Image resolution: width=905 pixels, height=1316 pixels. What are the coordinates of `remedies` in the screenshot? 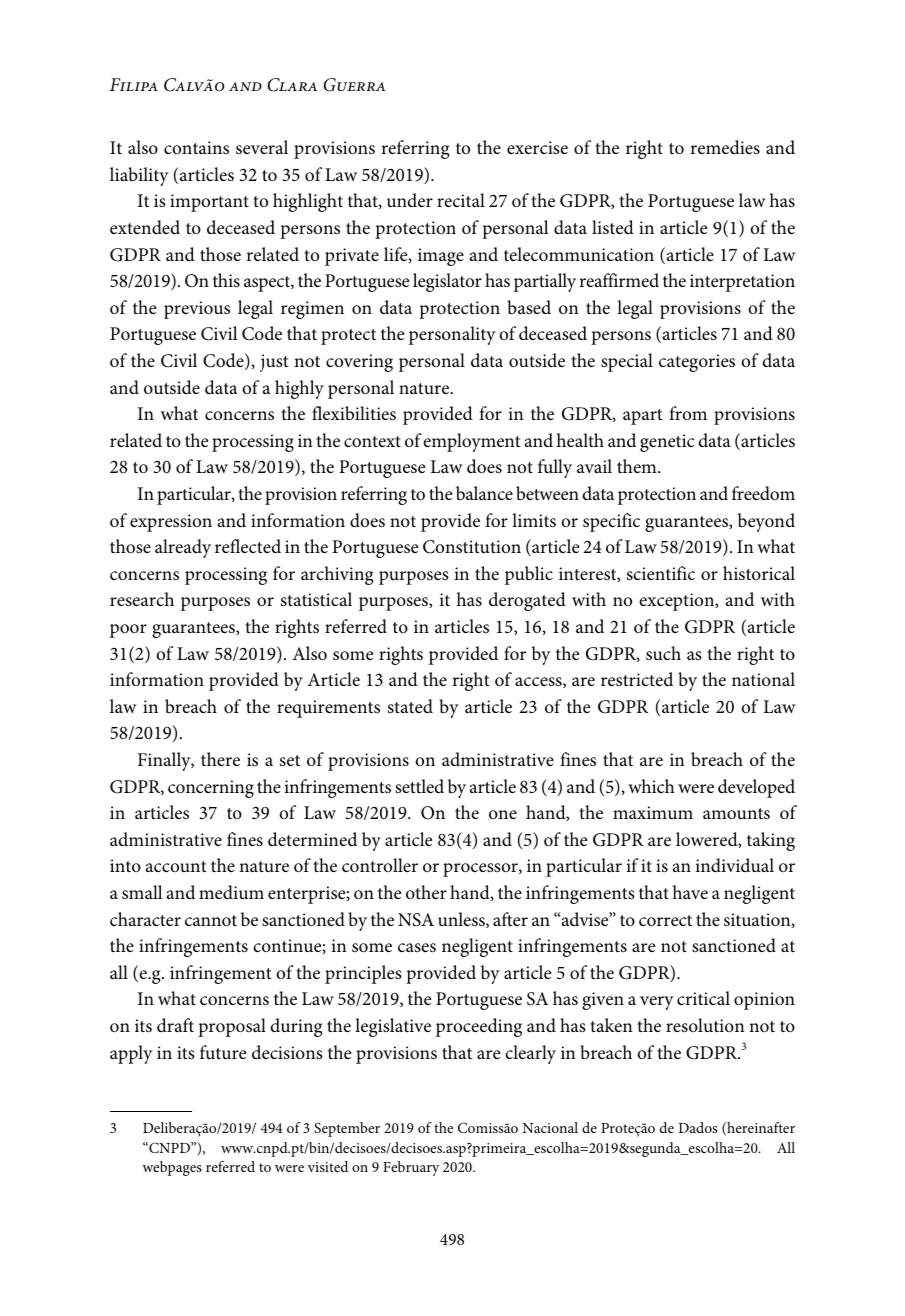 It's located at (725, 147).
